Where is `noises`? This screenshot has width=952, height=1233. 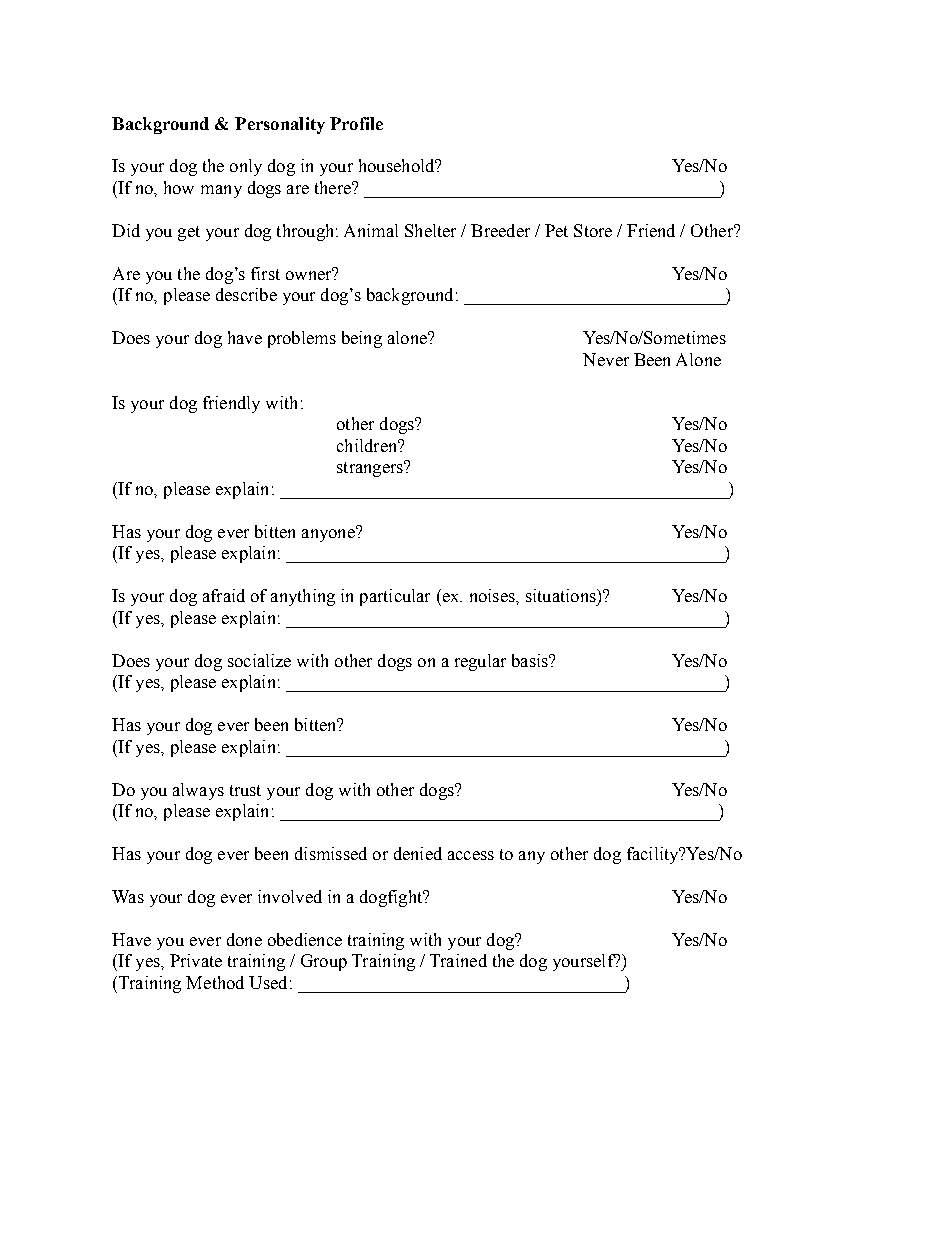 noises is located at coordinates (493, 595).
